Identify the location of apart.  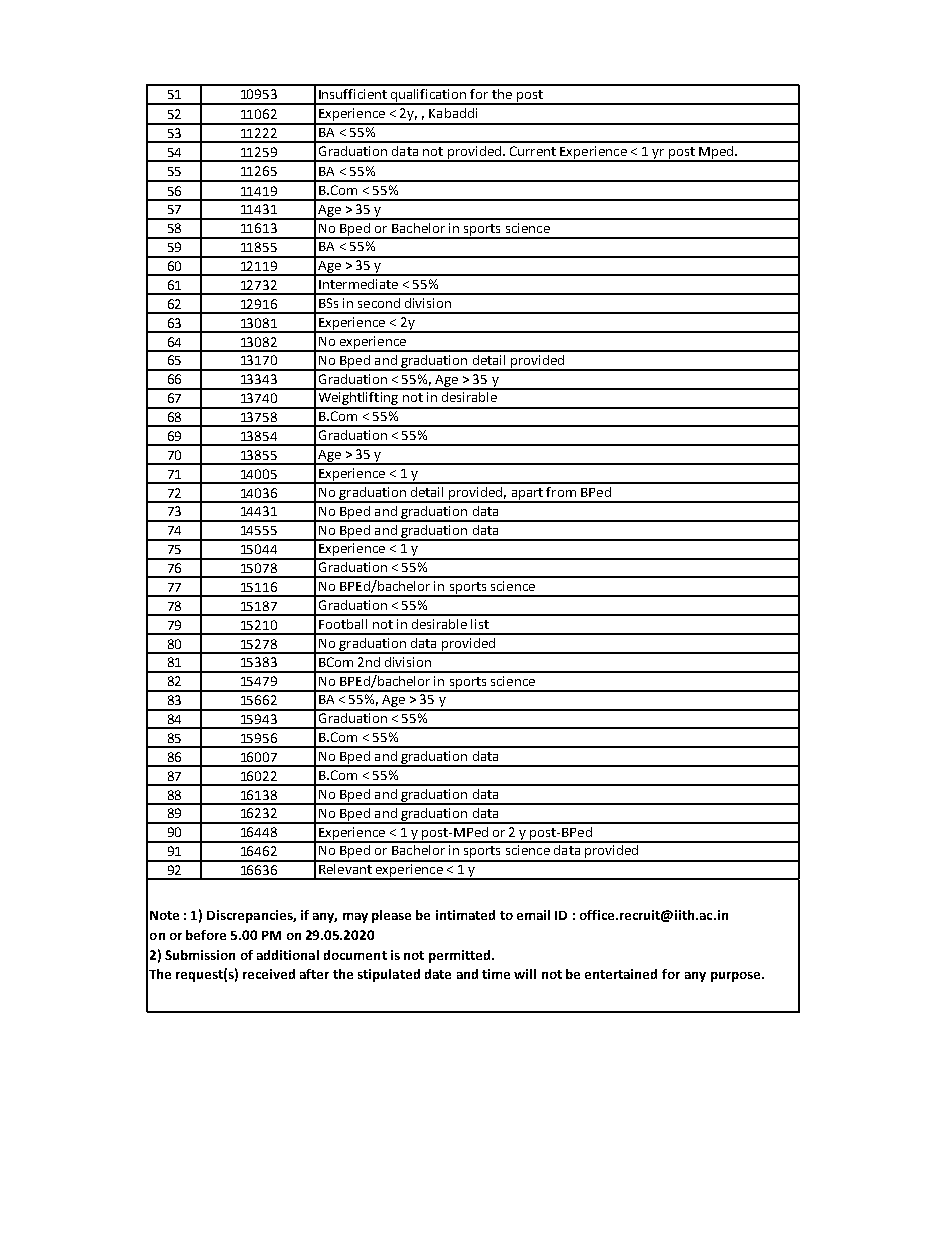
(527, 495).
